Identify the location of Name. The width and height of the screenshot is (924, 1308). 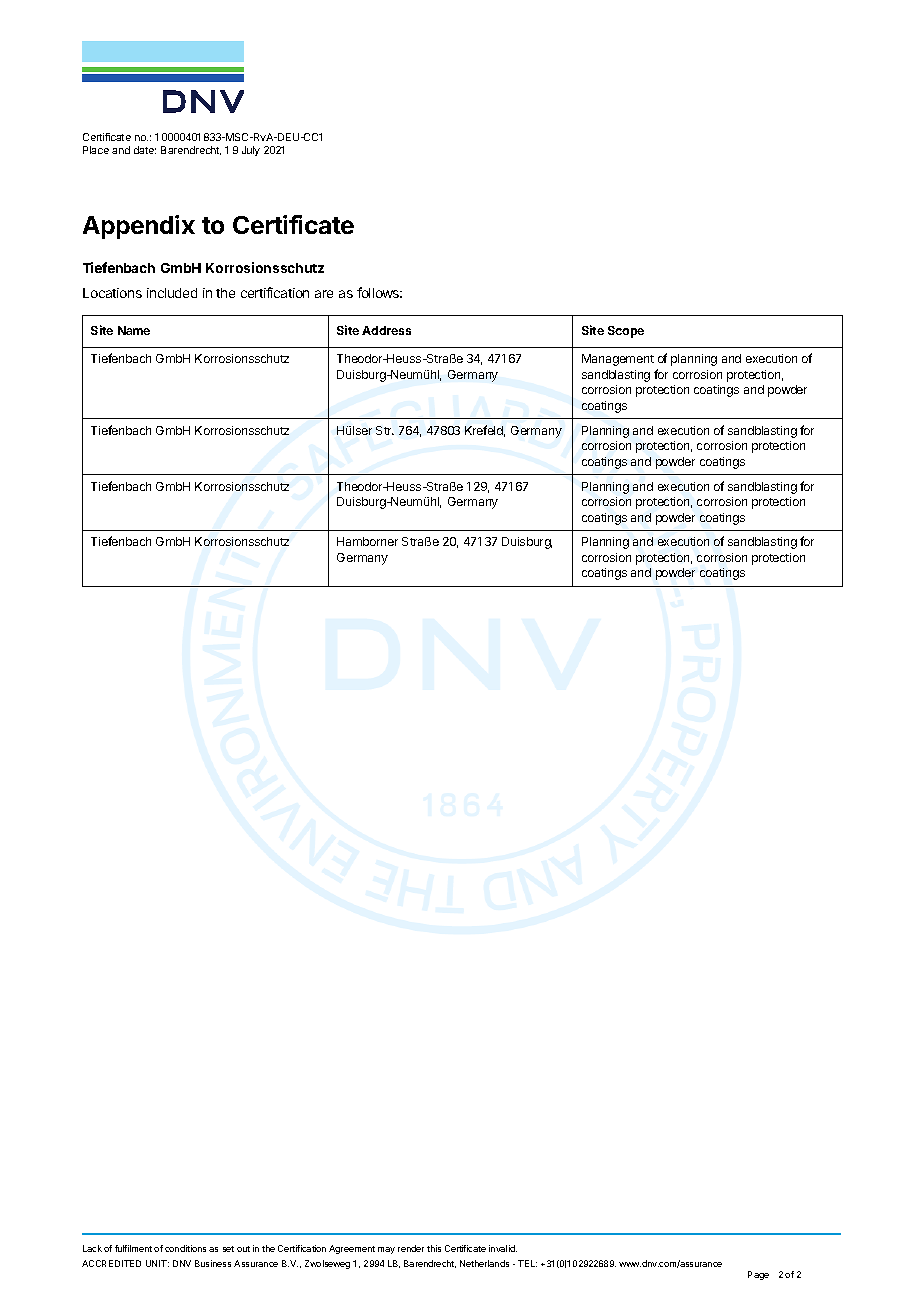
(134, 330).
